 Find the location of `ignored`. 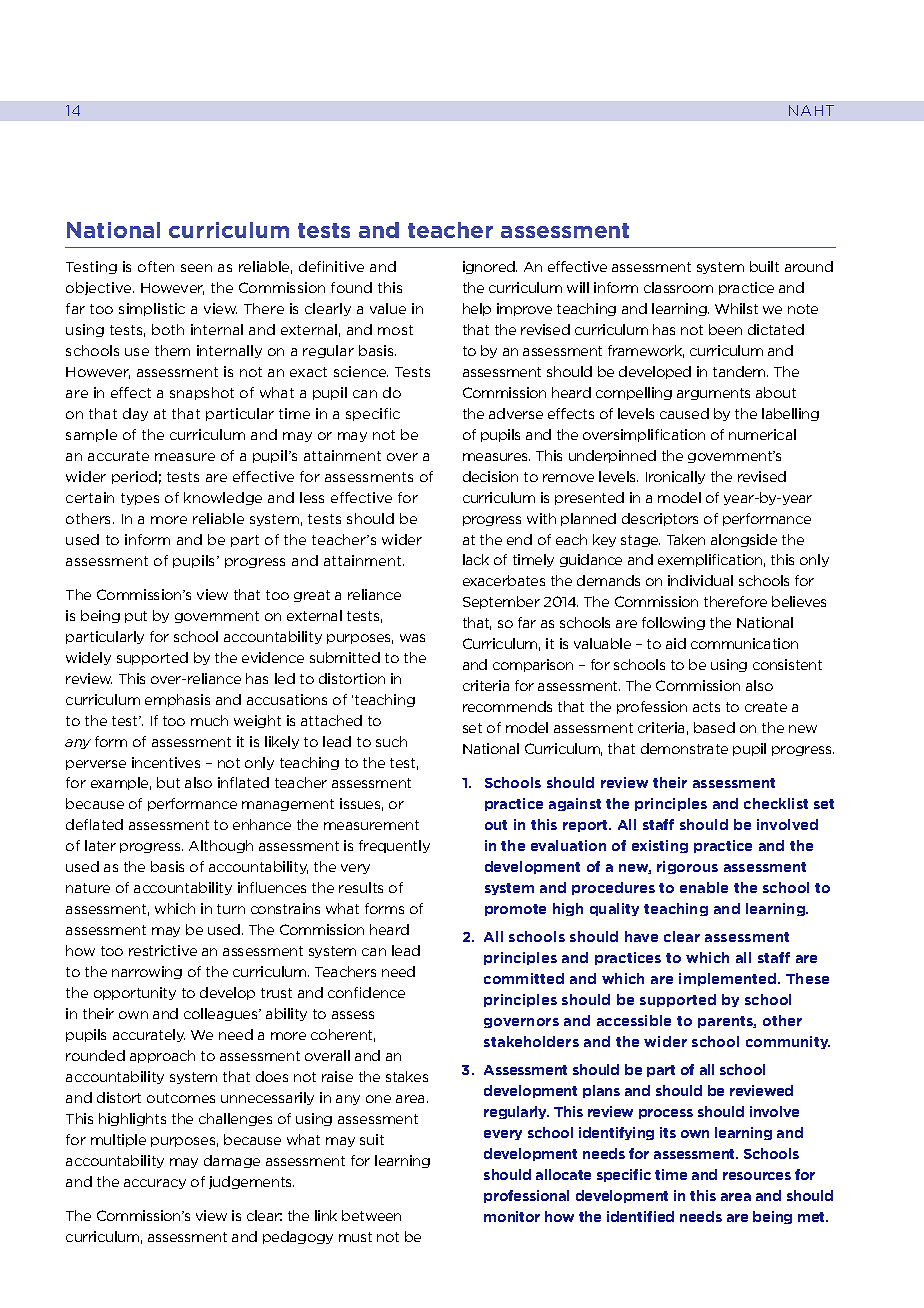

ignored is located at coordinates (490, 267).
